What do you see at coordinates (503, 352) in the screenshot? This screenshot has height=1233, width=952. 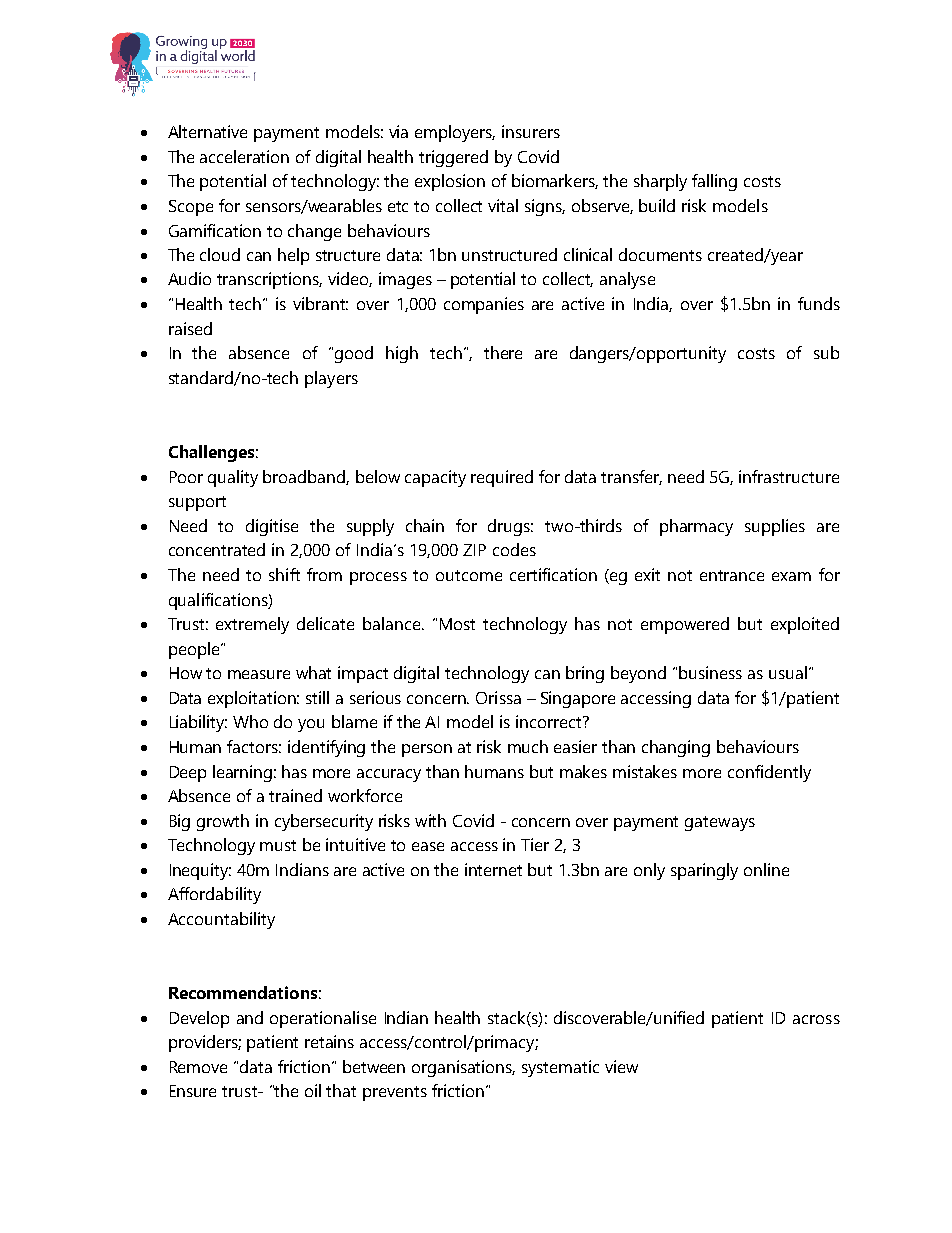 I see `there` at bounding box center [503, 352].
